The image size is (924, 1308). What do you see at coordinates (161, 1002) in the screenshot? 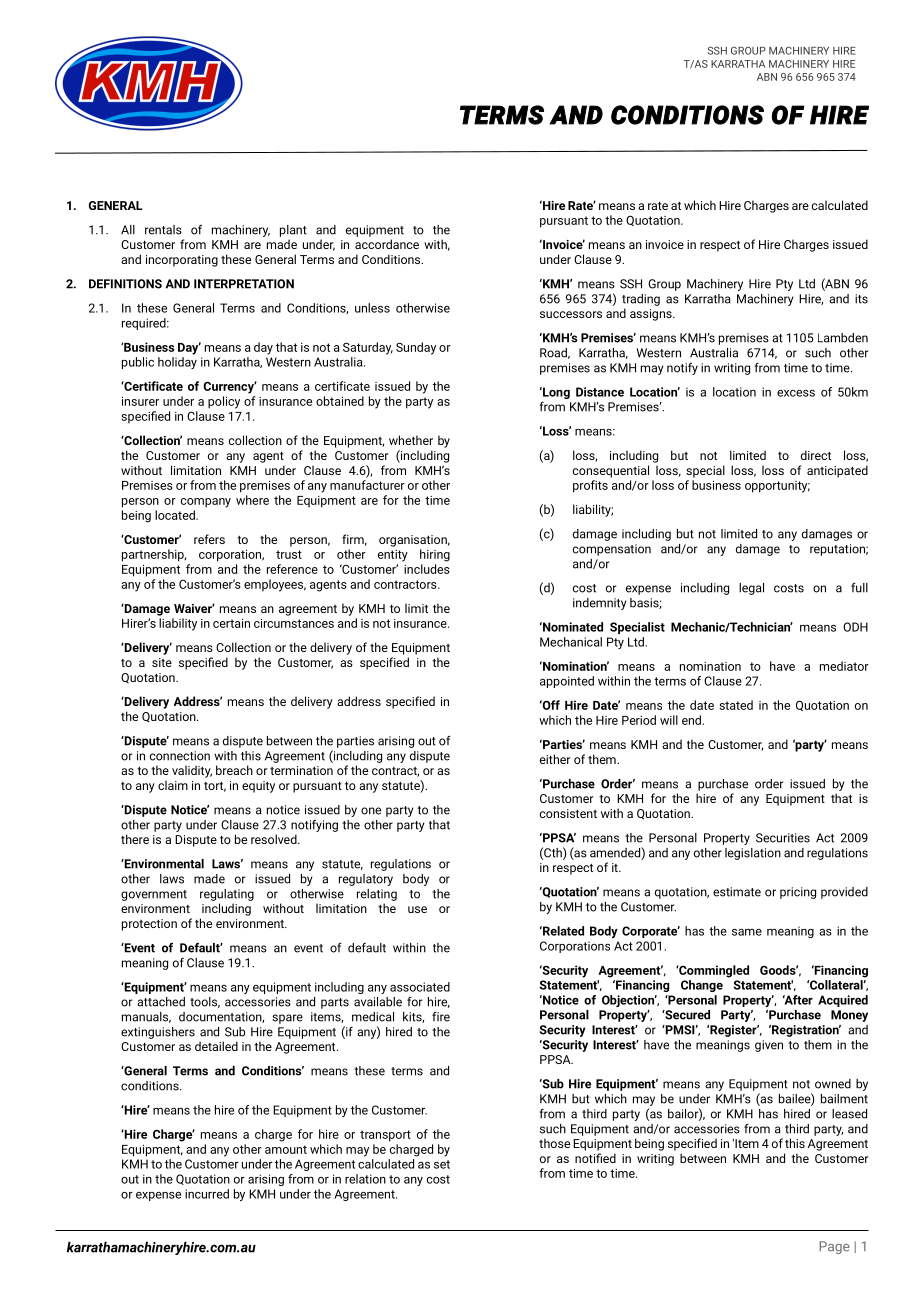
I see `attached` at bounding box center [161, 1002].
